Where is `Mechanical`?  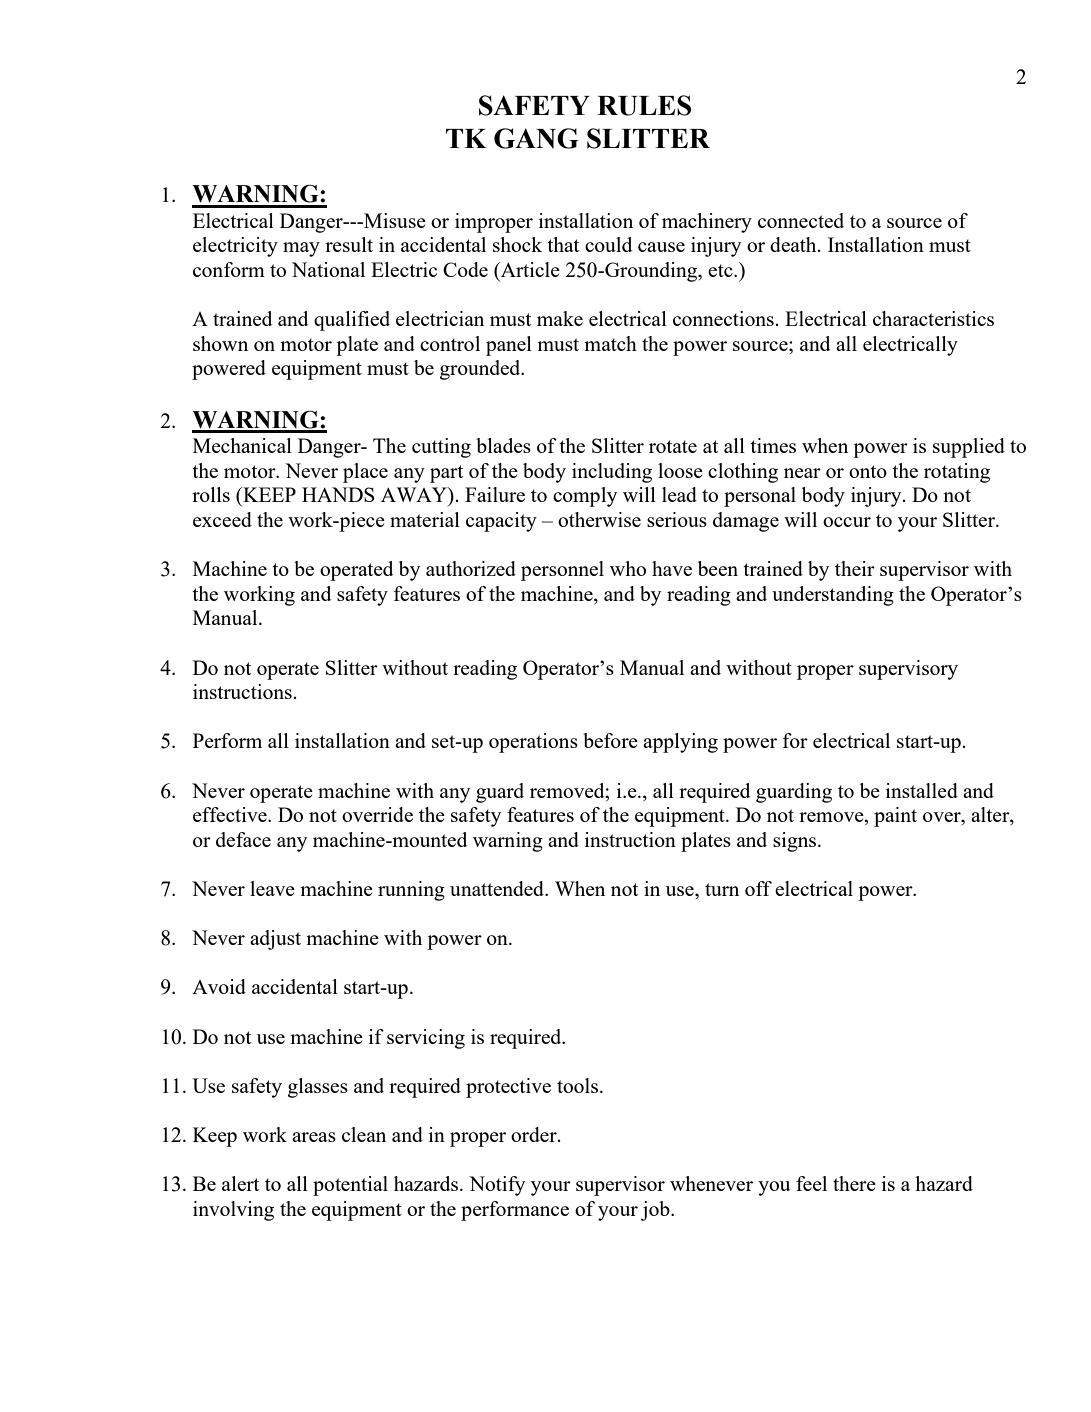 Mechanical is located at coordinates (242, 445).
